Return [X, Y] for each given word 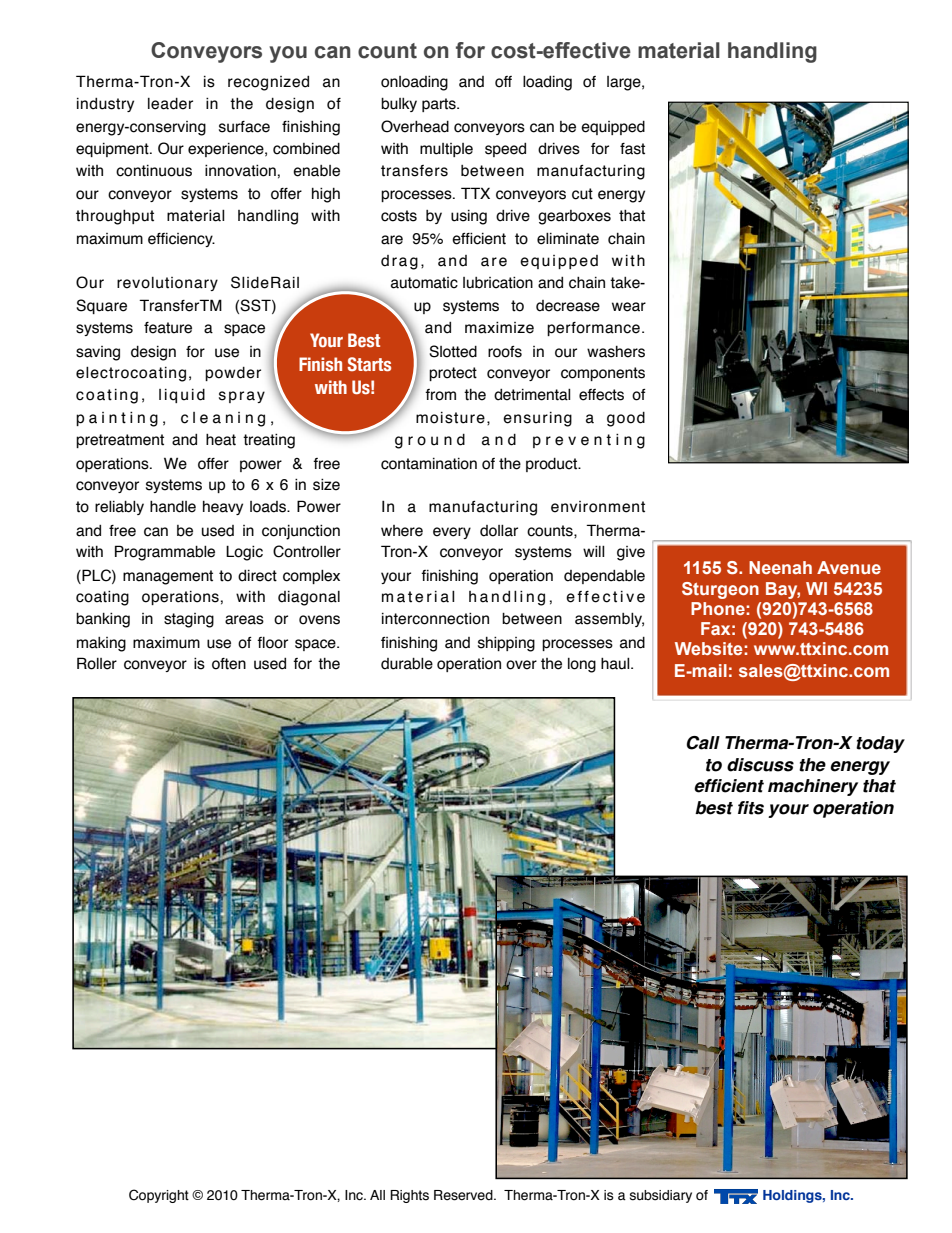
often [229, 664]
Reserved [464, 1195]
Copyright [159, 1196]
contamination [429, 464]
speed [505, 150]
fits [751, 808]
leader [170, 104]
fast [632, 149]
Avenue [849, 567]
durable [407, 664]
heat [221, 440]
